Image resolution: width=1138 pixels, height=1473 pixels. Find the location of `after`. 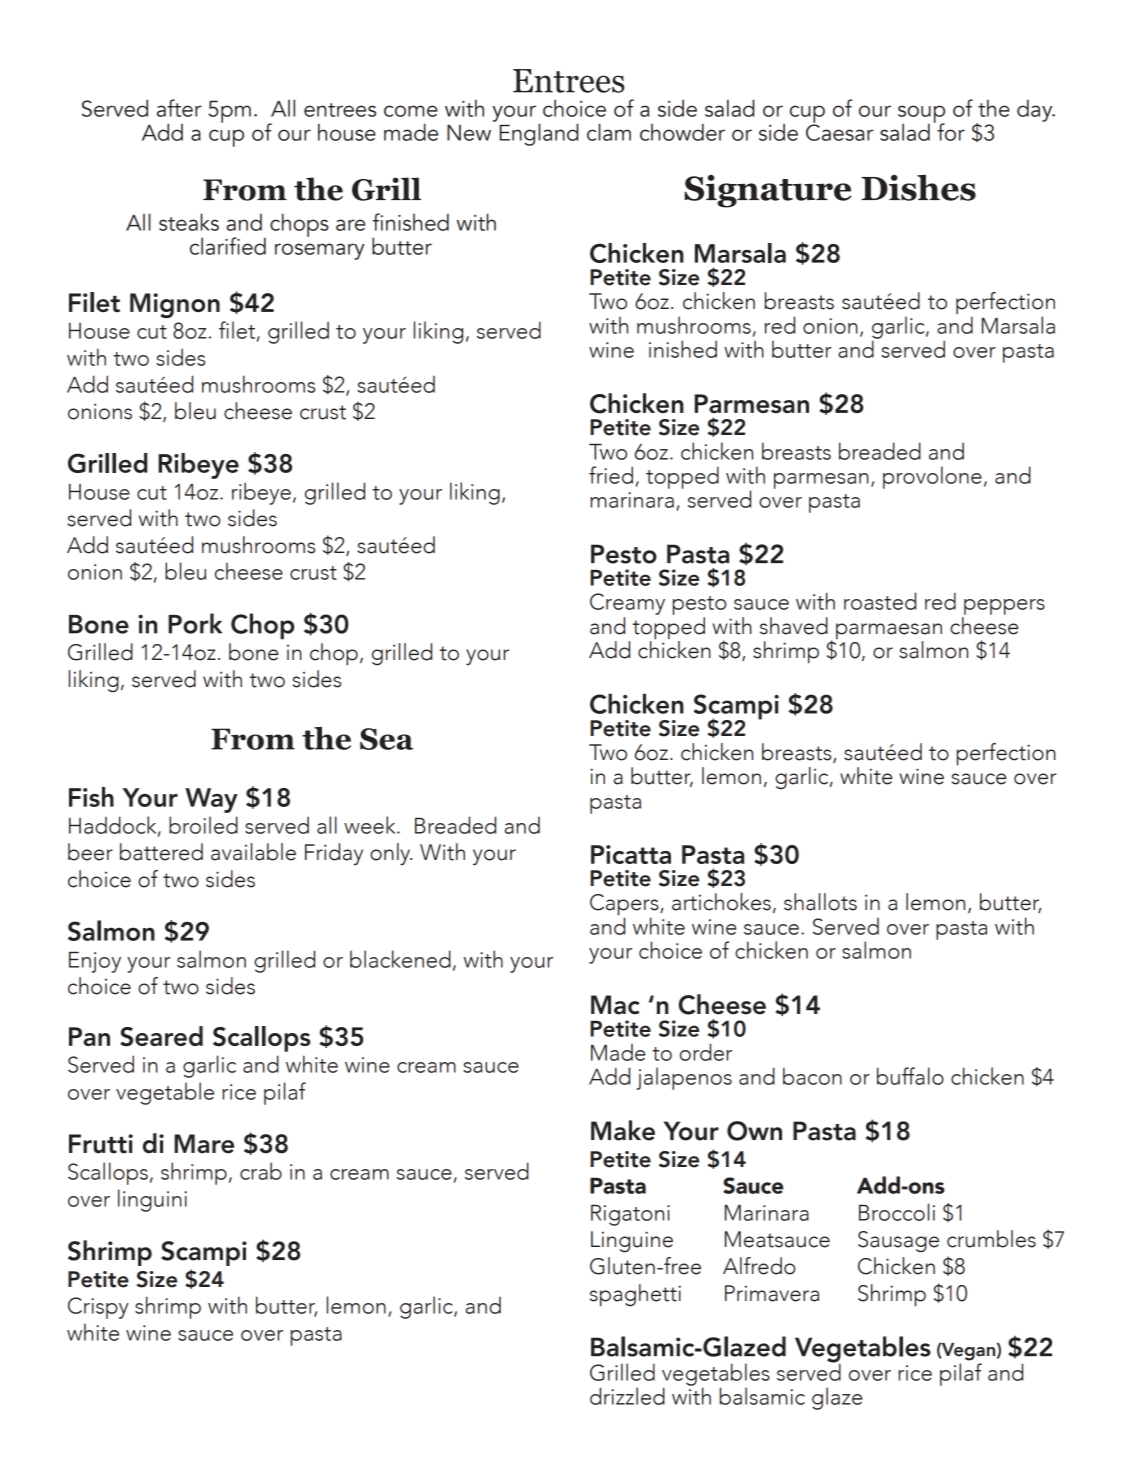

after is located at coordinates (179, 108).
